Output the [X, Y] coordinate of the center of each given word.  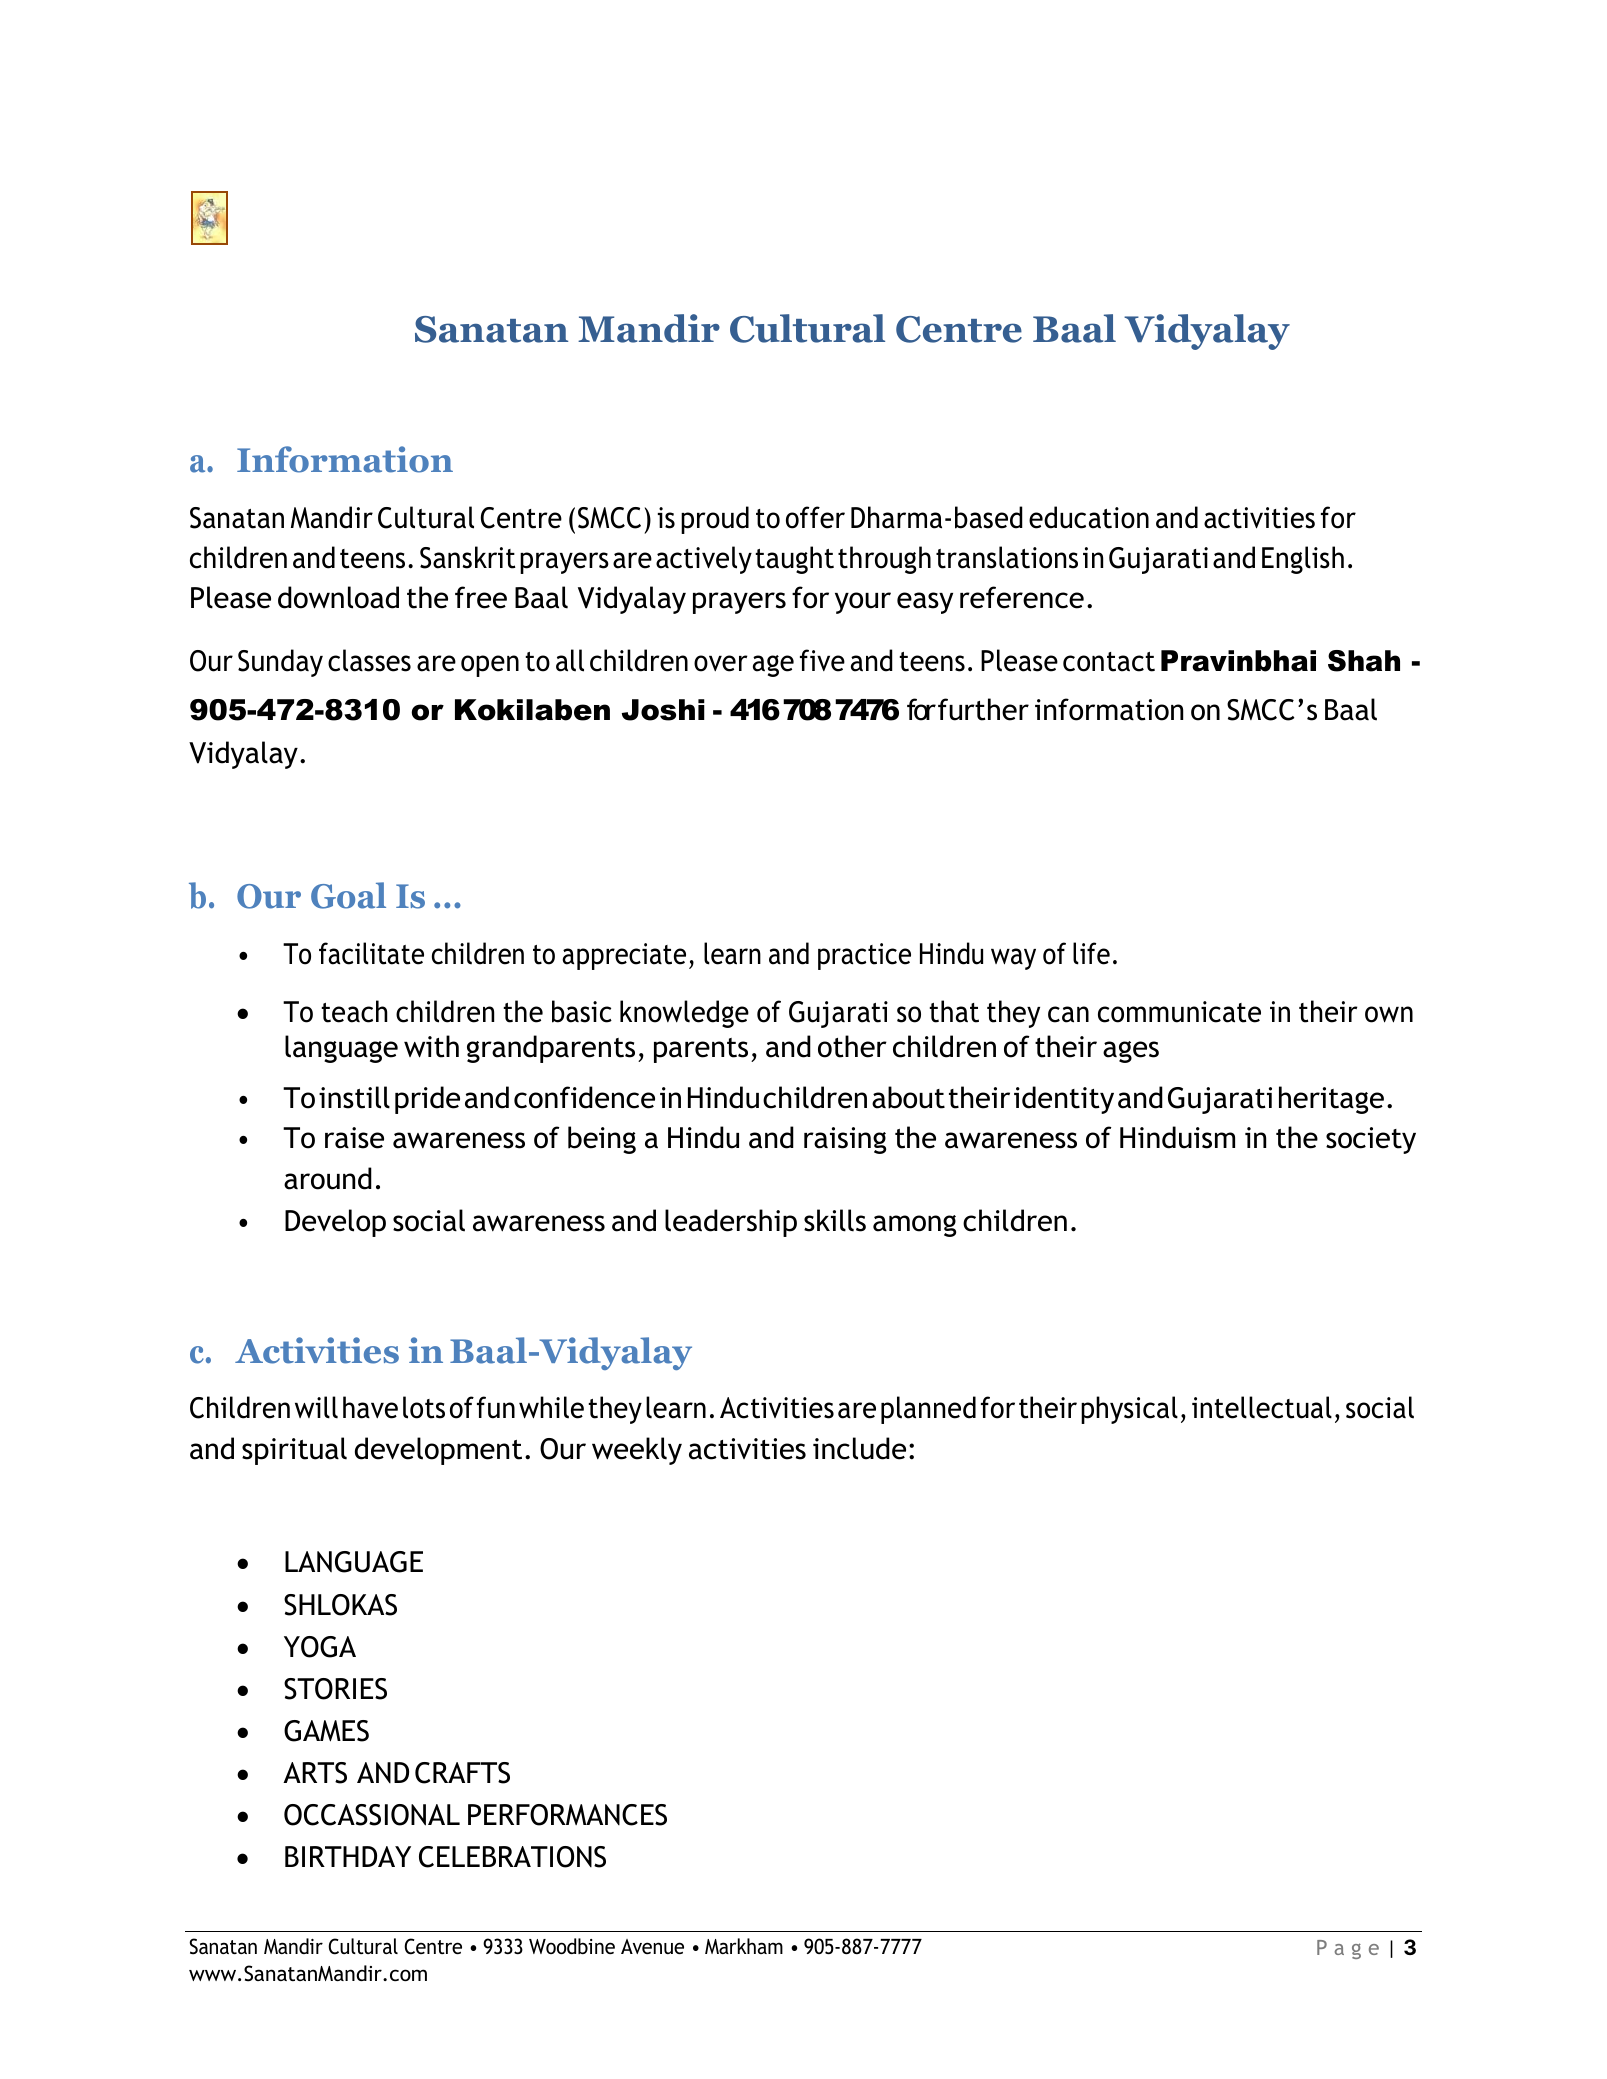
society [1371, 1140]
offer [815, 517]
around [328, 1178]
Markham [744, 1946]
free [481, 597]
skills [835, 1220]
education [1089, 517]
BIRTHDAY [348, 1856]
